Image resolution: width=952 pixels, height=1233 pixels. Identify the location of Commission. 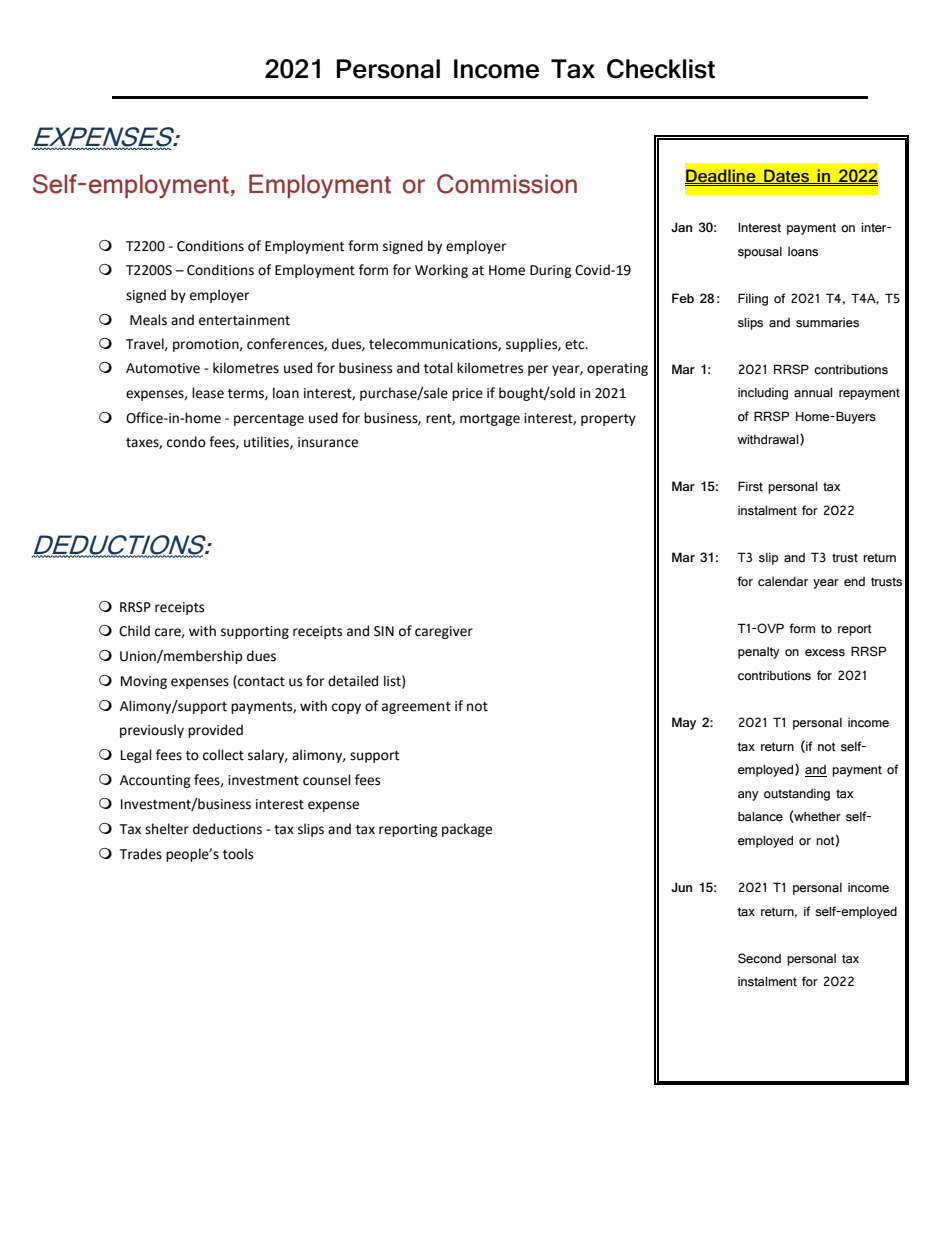
(507, 184).
